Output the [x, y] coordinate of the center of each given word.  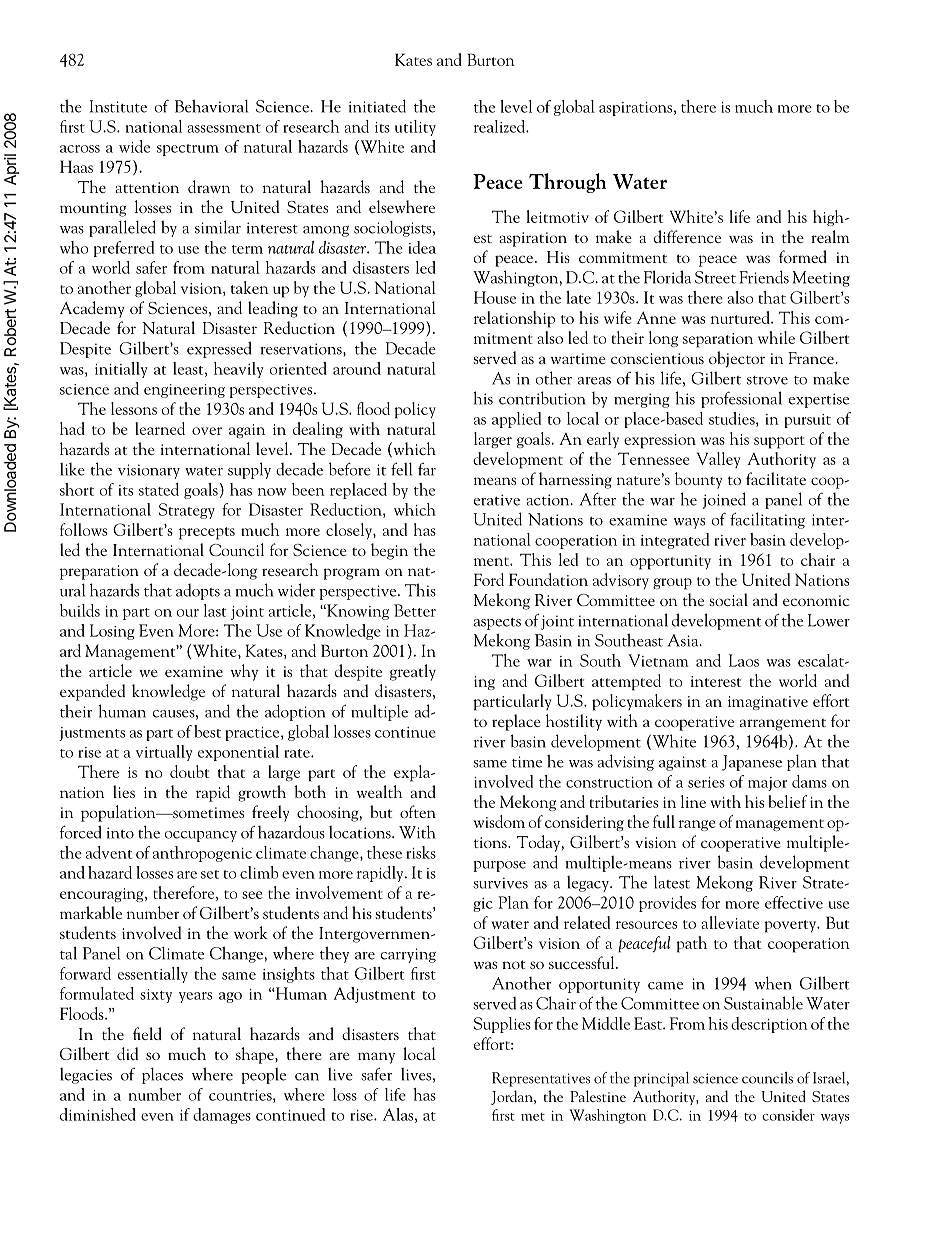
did [127, 1053]
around [357, 368]
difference [687, 236]
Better [415, 610]
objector [737, 359]
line [693, 801]
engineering [184, 391]
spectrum [188, 150]
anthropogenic [202, 854]
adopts [198, 592]
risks [421, 852]
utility [415, 128]
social [728, 599]
